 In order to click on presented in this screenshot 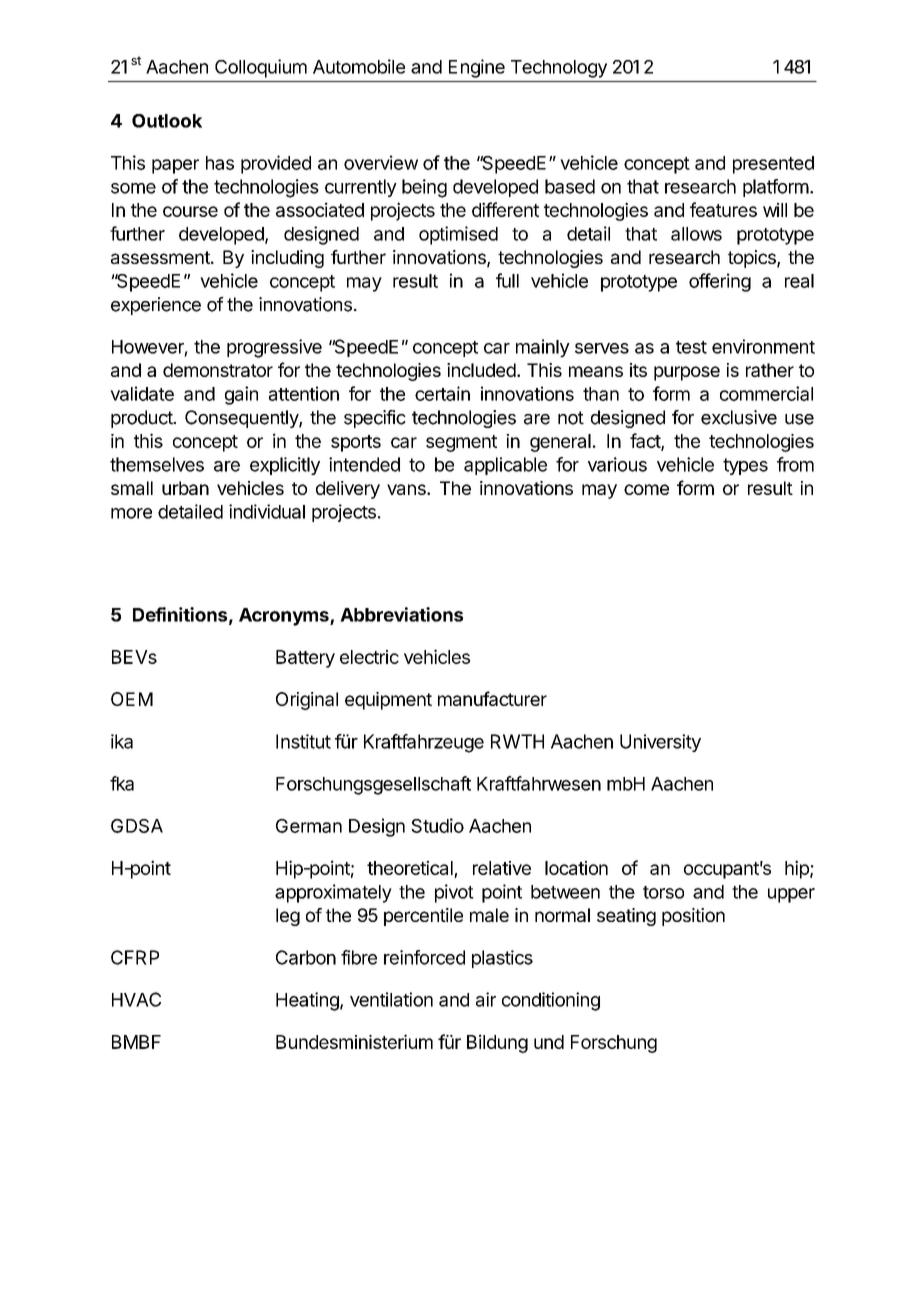, I will do `click(773, 165)`.
